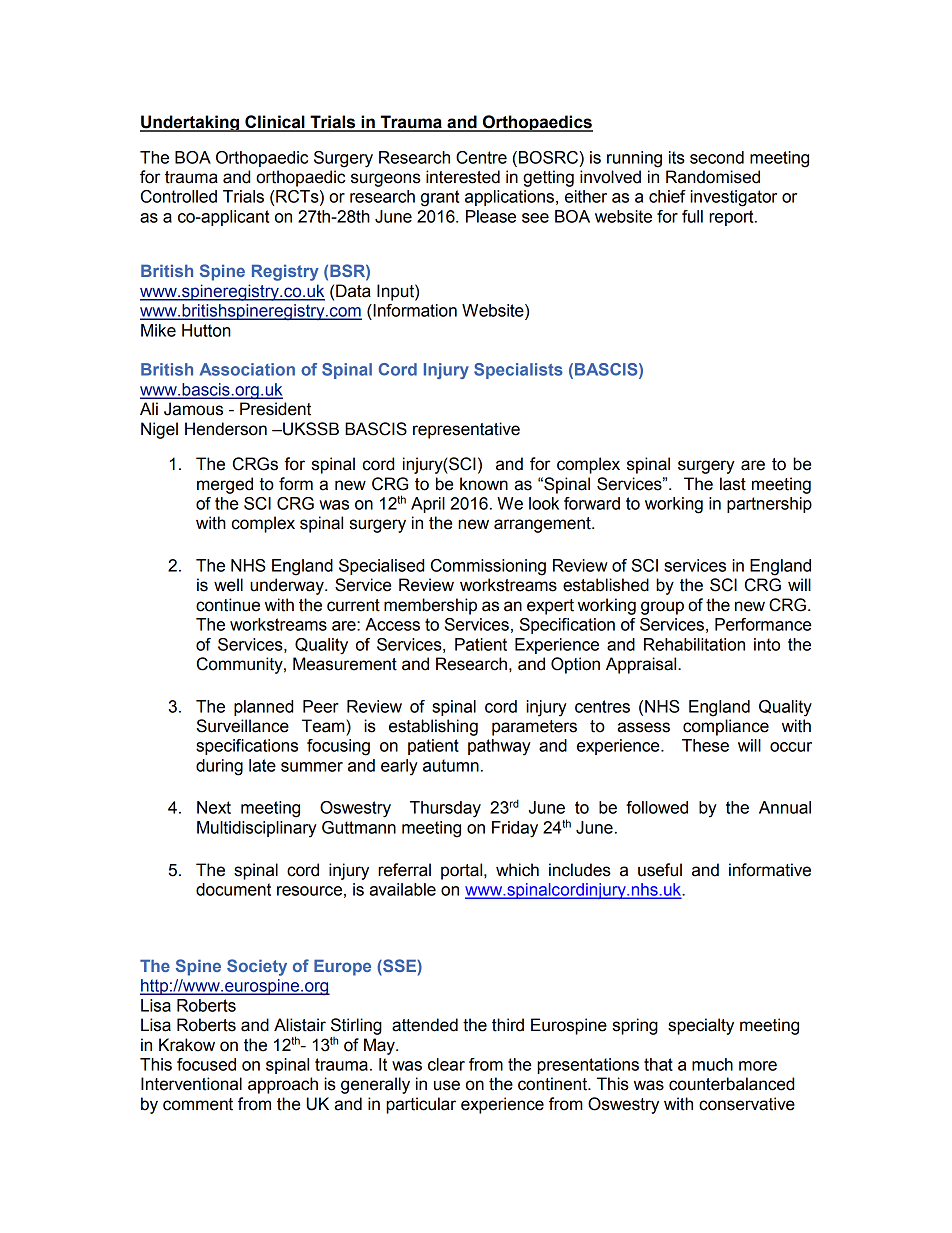  What do you see at coordinates (451, 765) in the screenshot?
I see `autumn` at bounding box center [451, 765].
